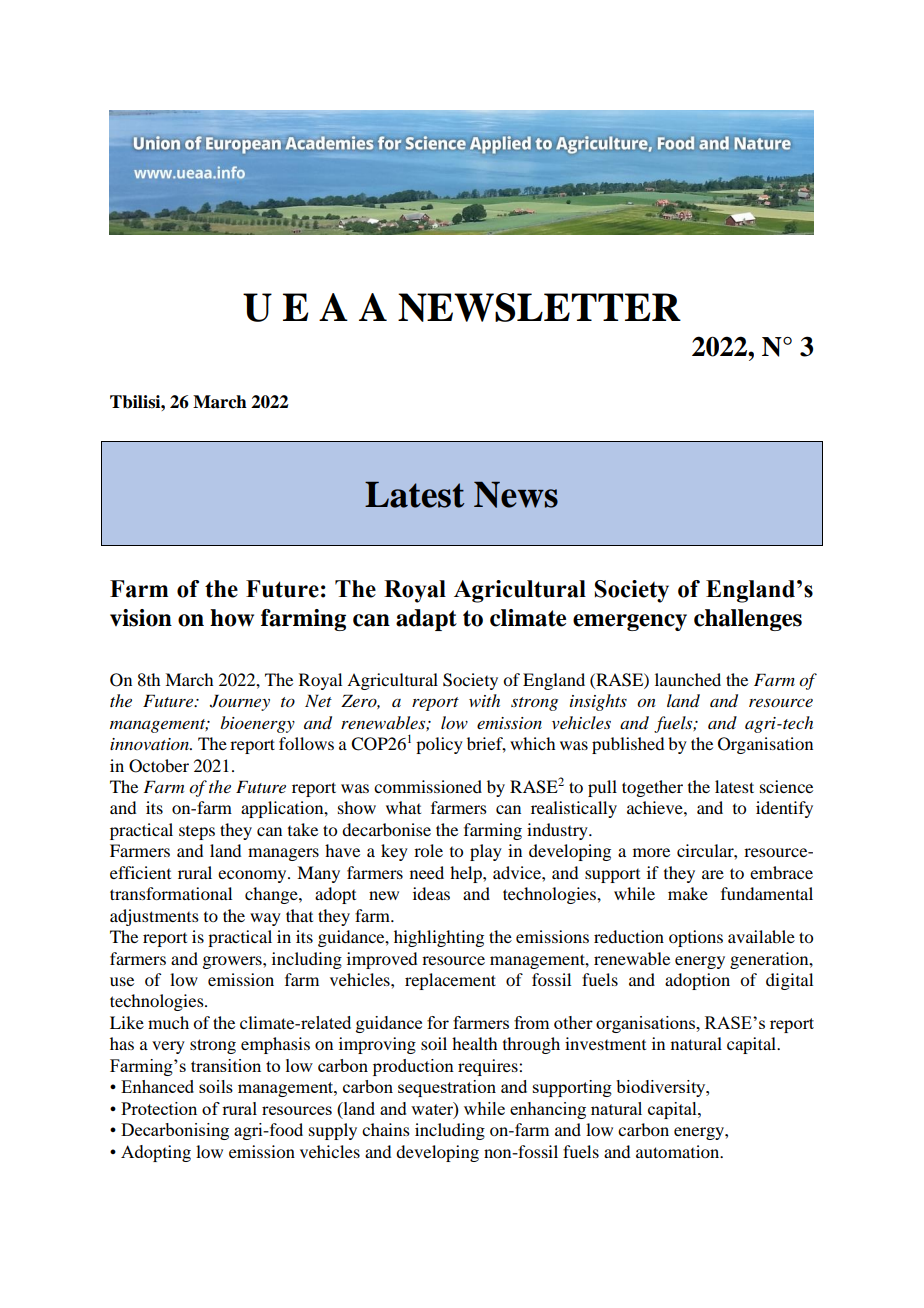  Describe the element at coordinates (426, 620) in the screenshot. I see `adapt` at that location.
